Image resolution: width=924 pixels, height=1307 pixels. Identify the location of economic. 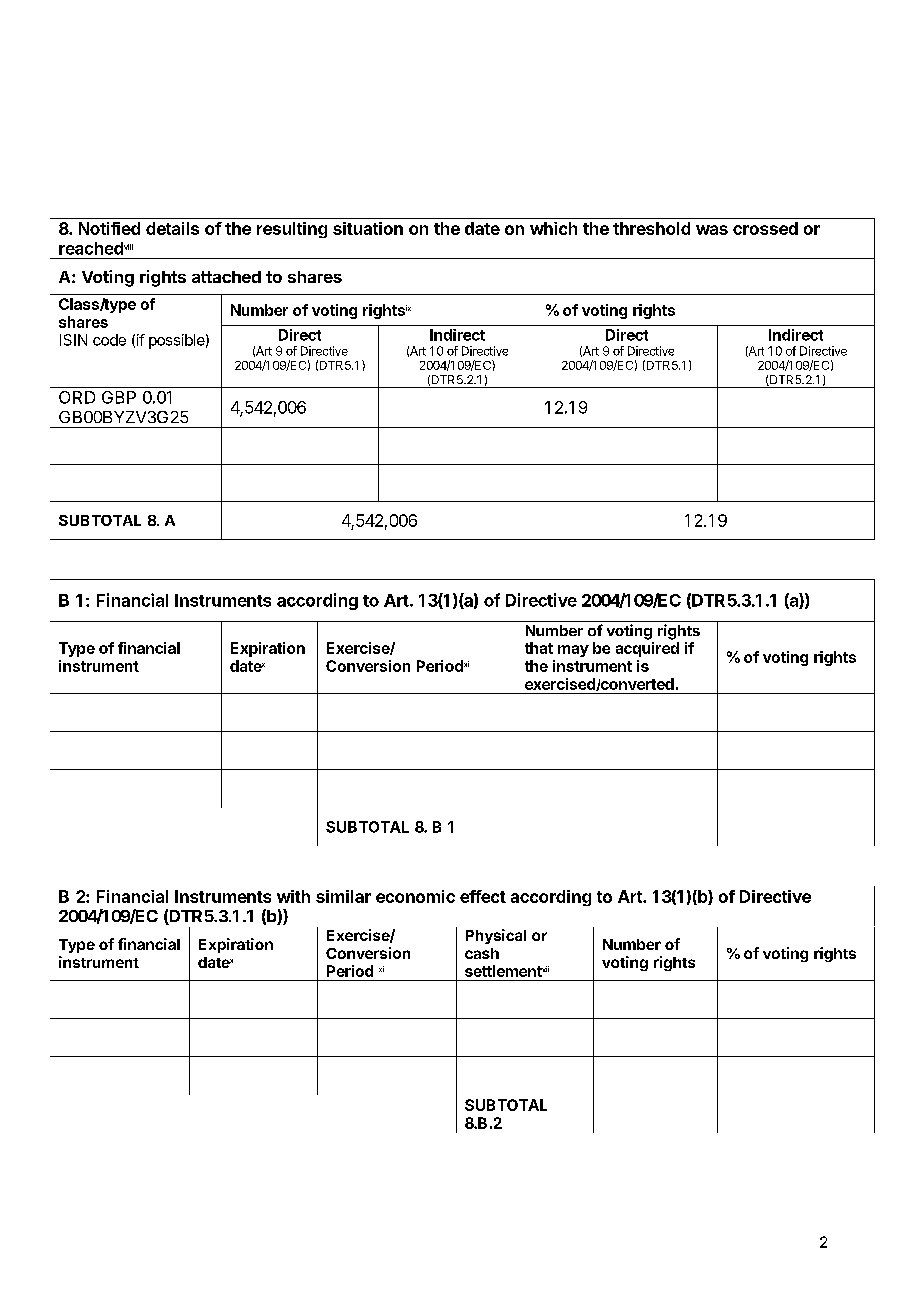
(415, 896).
